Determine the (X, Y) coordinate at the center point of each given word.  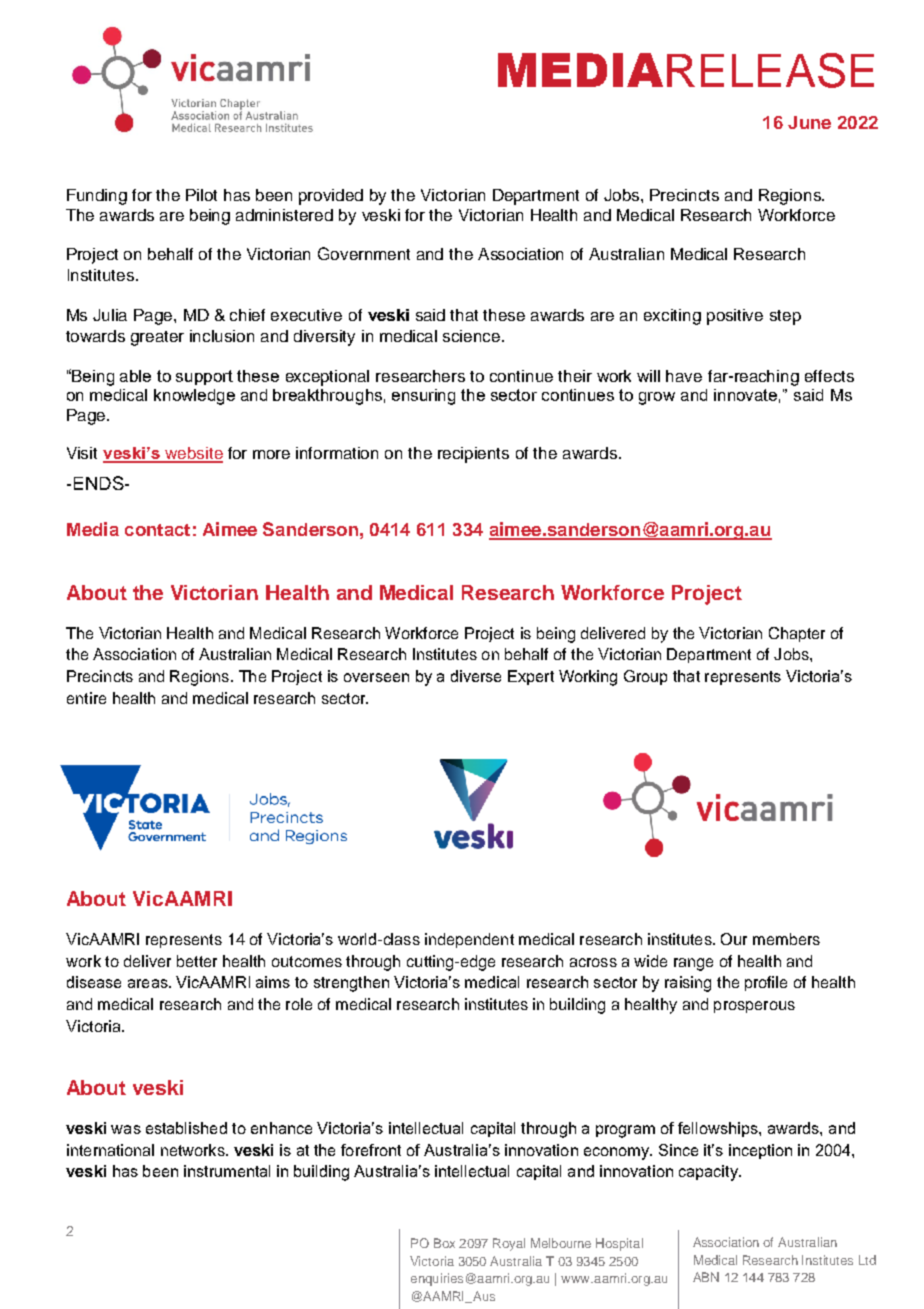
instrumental (227, 1171)
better (197, 961)
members (786, 939)
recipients (473, 455)
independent (469, 940)
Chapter (797, 634)
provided (331, 197)
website (193, 454)
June (809, 122)
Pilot (201, 195)
